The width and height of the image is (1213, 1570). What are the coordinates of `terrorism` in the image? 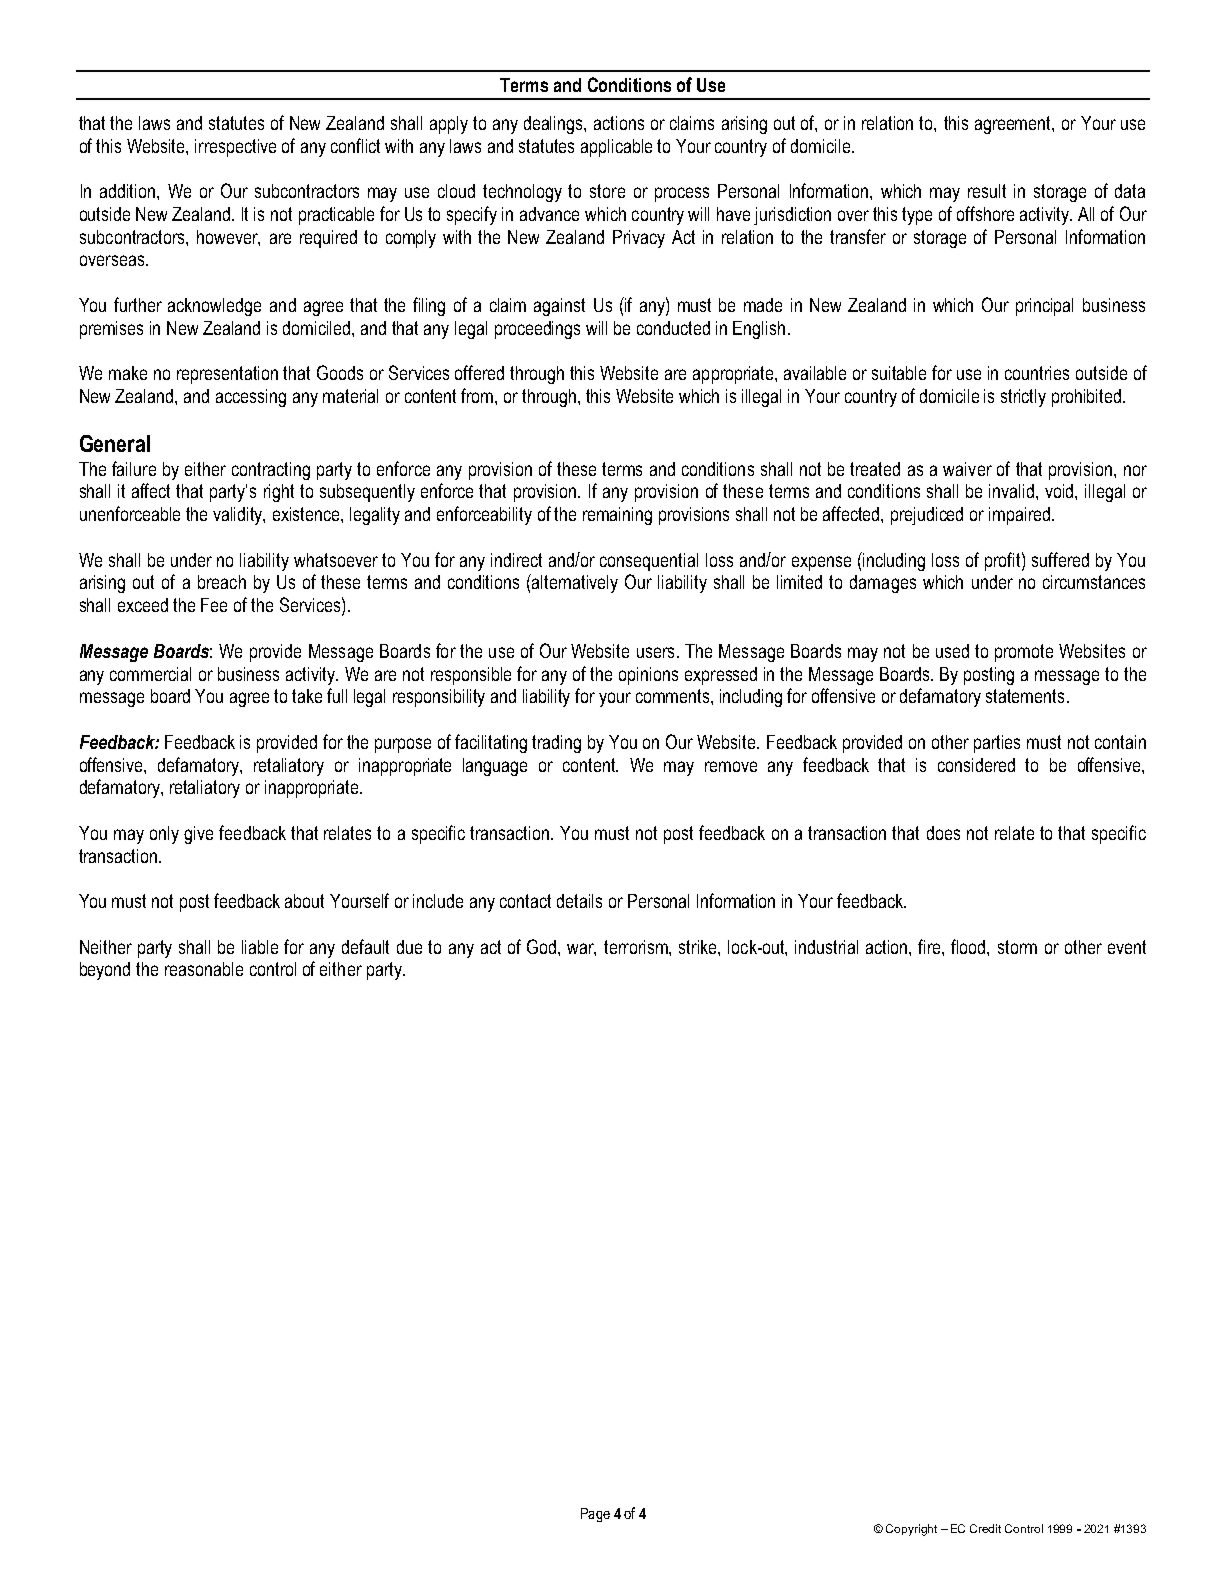 It's located at (637, 947).
